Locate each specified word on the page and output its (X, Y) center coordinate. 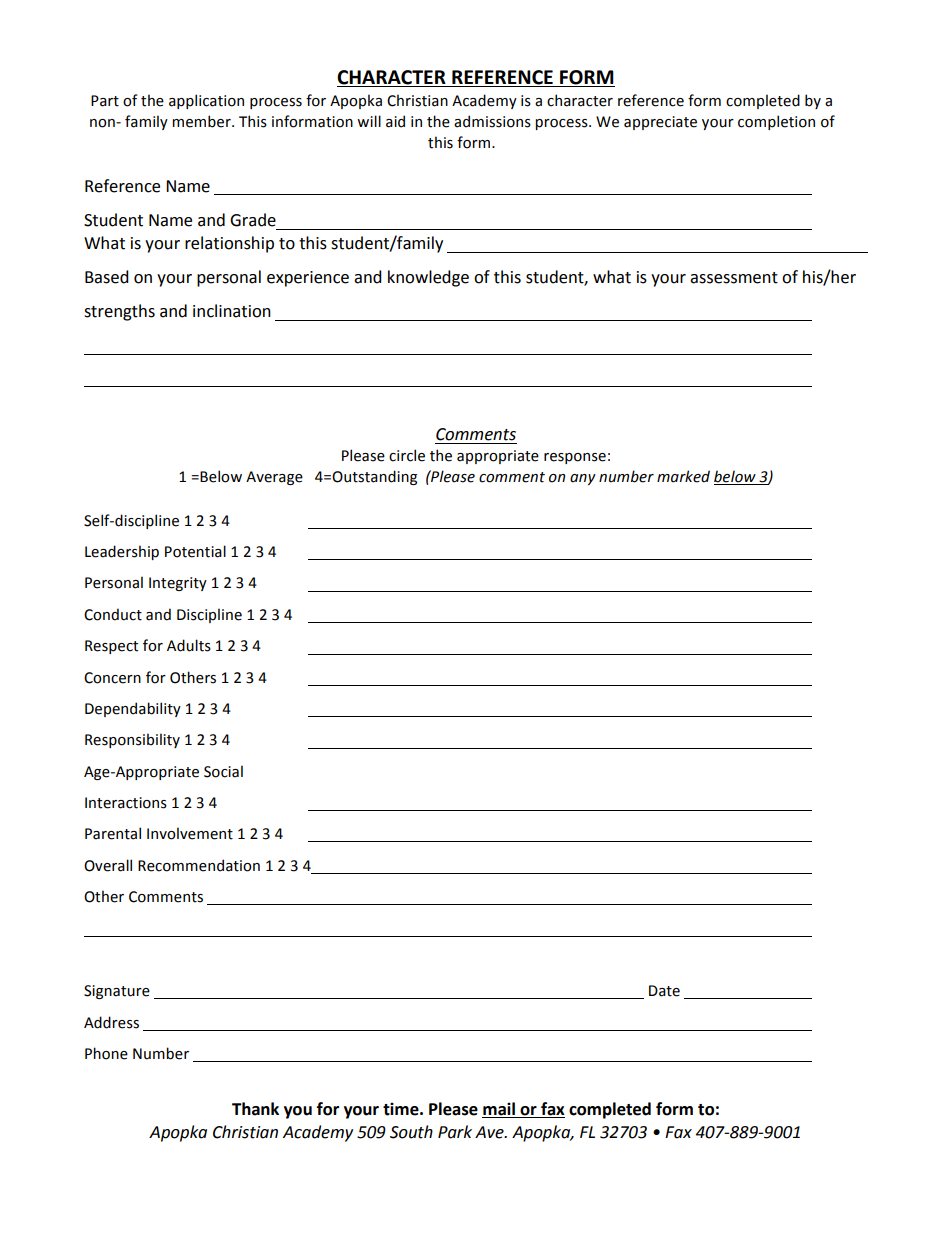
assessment (734, 278)
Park (455, 1132)
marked (683, 476)
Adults (189, 645)
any (583, 479)
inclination (232, 311)
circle (407, 455)
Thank (255, 1109)
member (202, 121)
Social (223, 771)
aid (395, 121)
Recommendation (199, 865)
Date (664, 991)
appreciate (660, 123)
